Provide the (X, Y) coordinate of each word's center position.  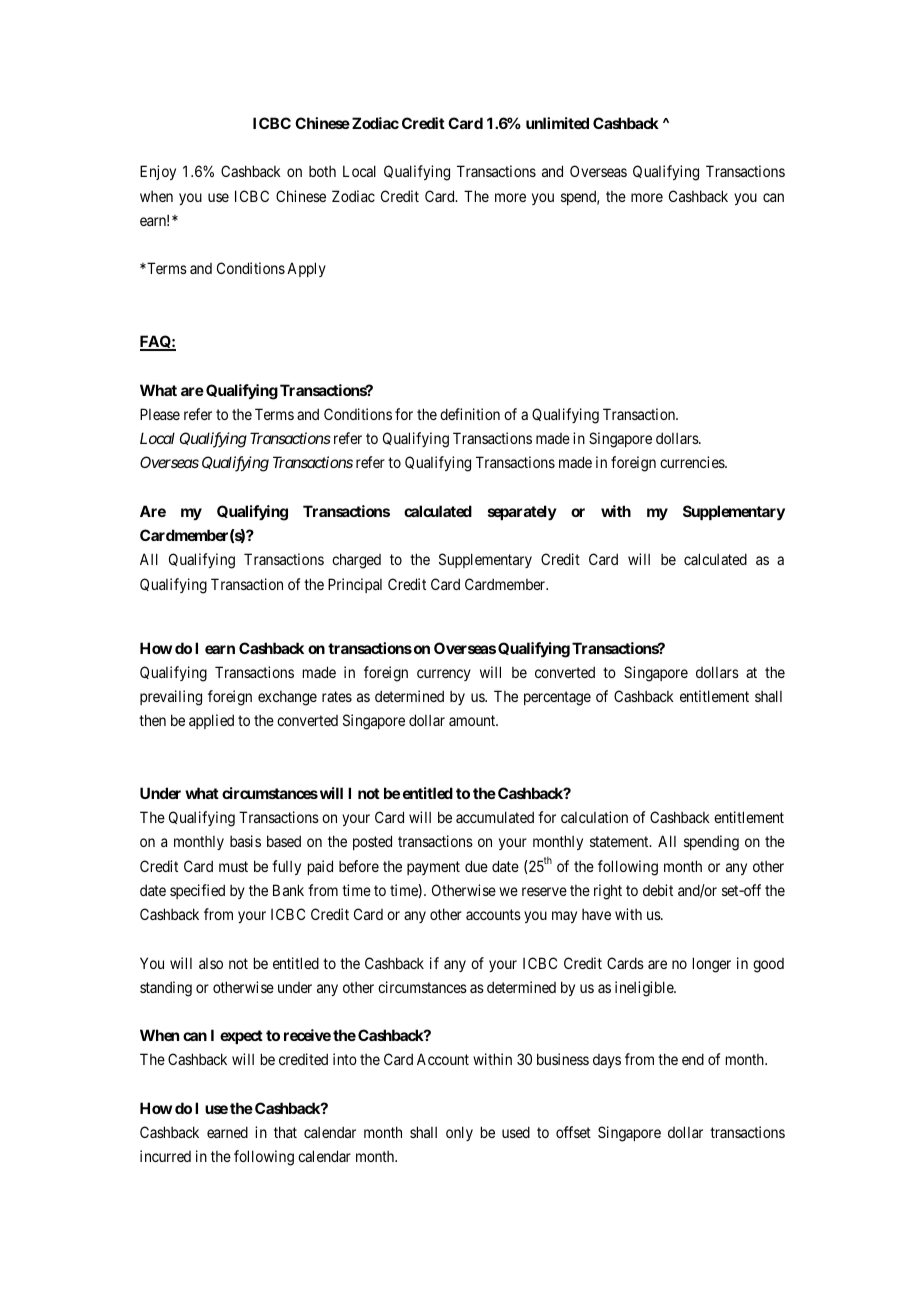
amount (473, 720)
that (285, 1132)
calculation (594, 817)
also (211, 963)
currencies (693, 462)
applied (211, 721)
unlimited (557, 123)
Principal (355, 585)
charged (356, 561)
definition (470, 414)
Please (160, 414)
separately (522, 512)
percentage (557, 698)
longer (712, 965)
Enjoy (158, 172)
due (476, 866)
